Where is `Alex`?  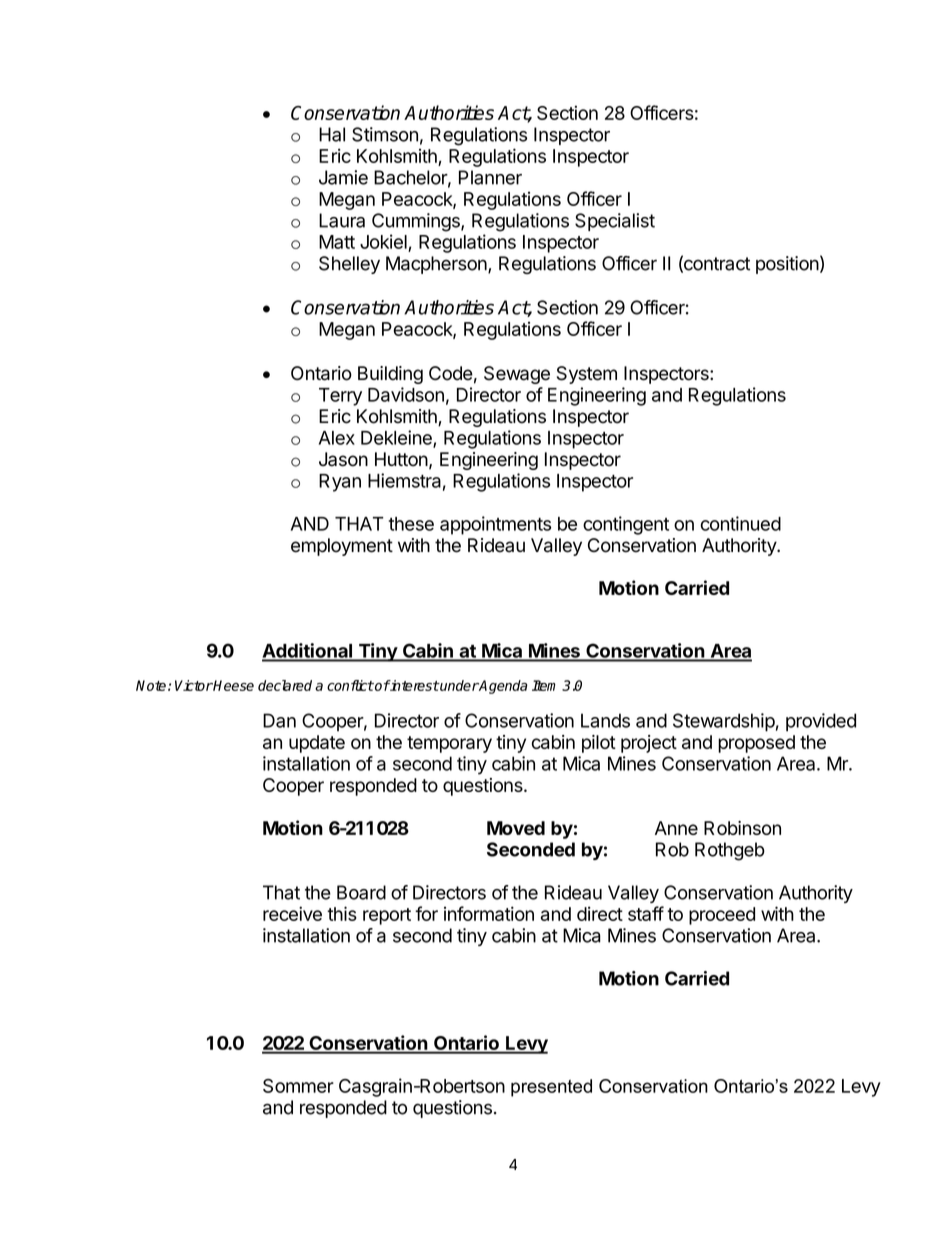
Alex is located at coordinates (337, 438).
